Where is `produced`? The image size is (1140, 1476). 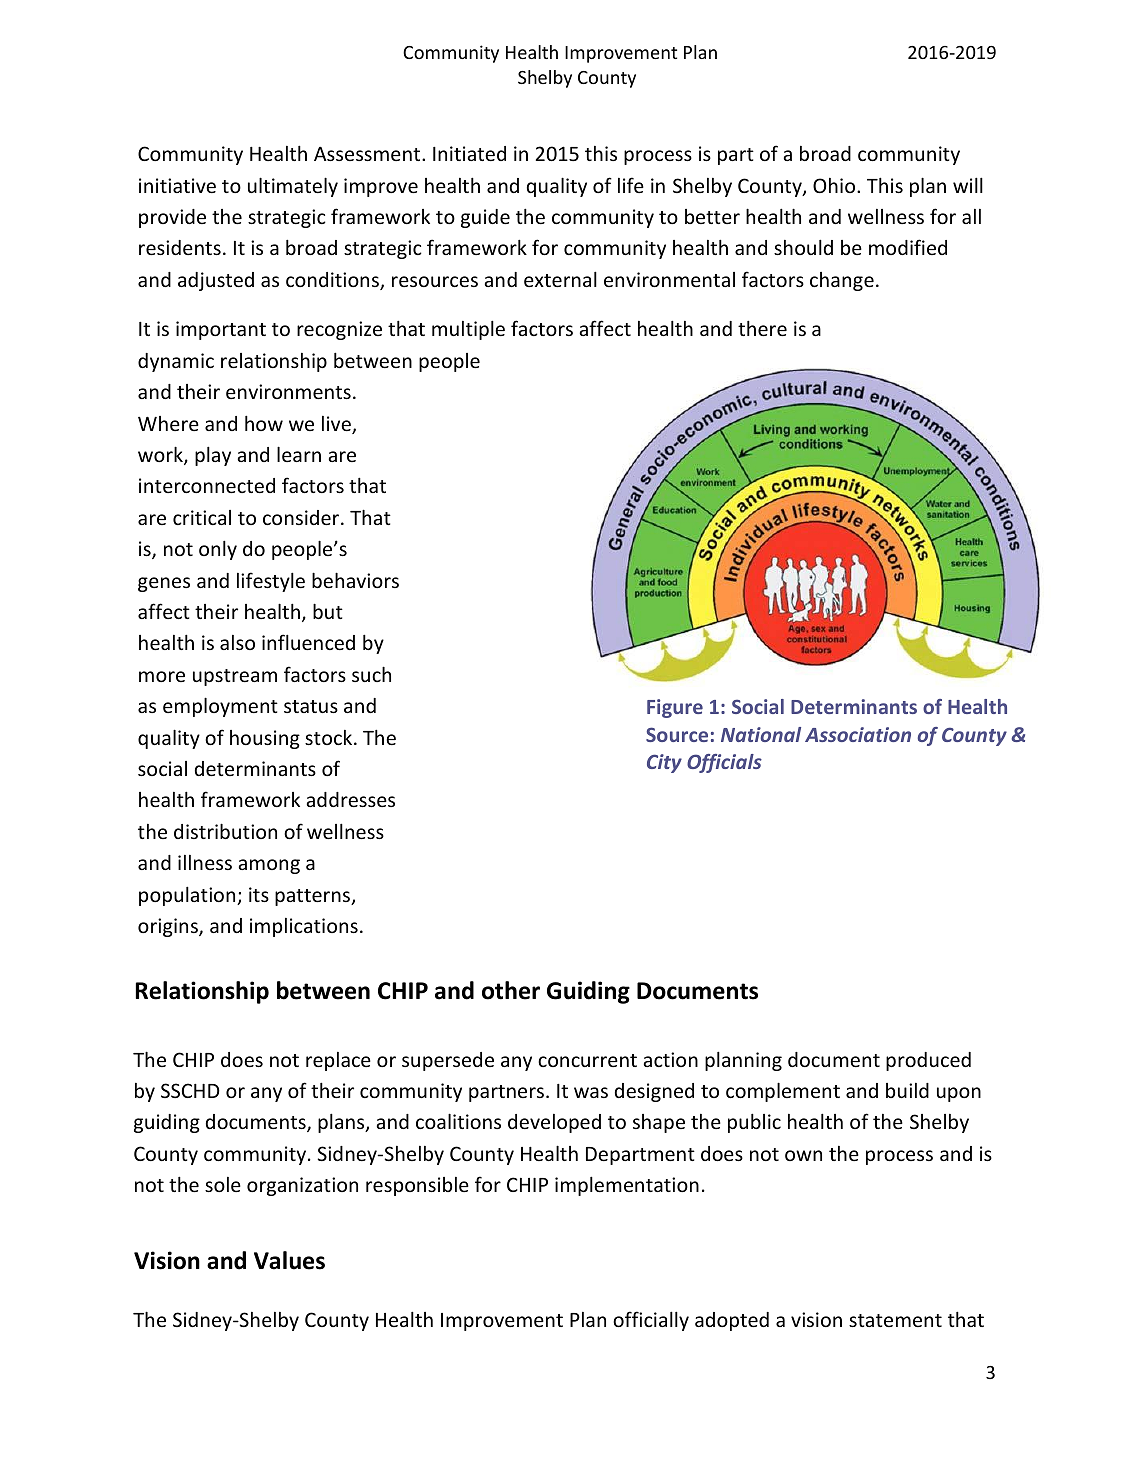
produced is located at coordinates (928, 1061).
